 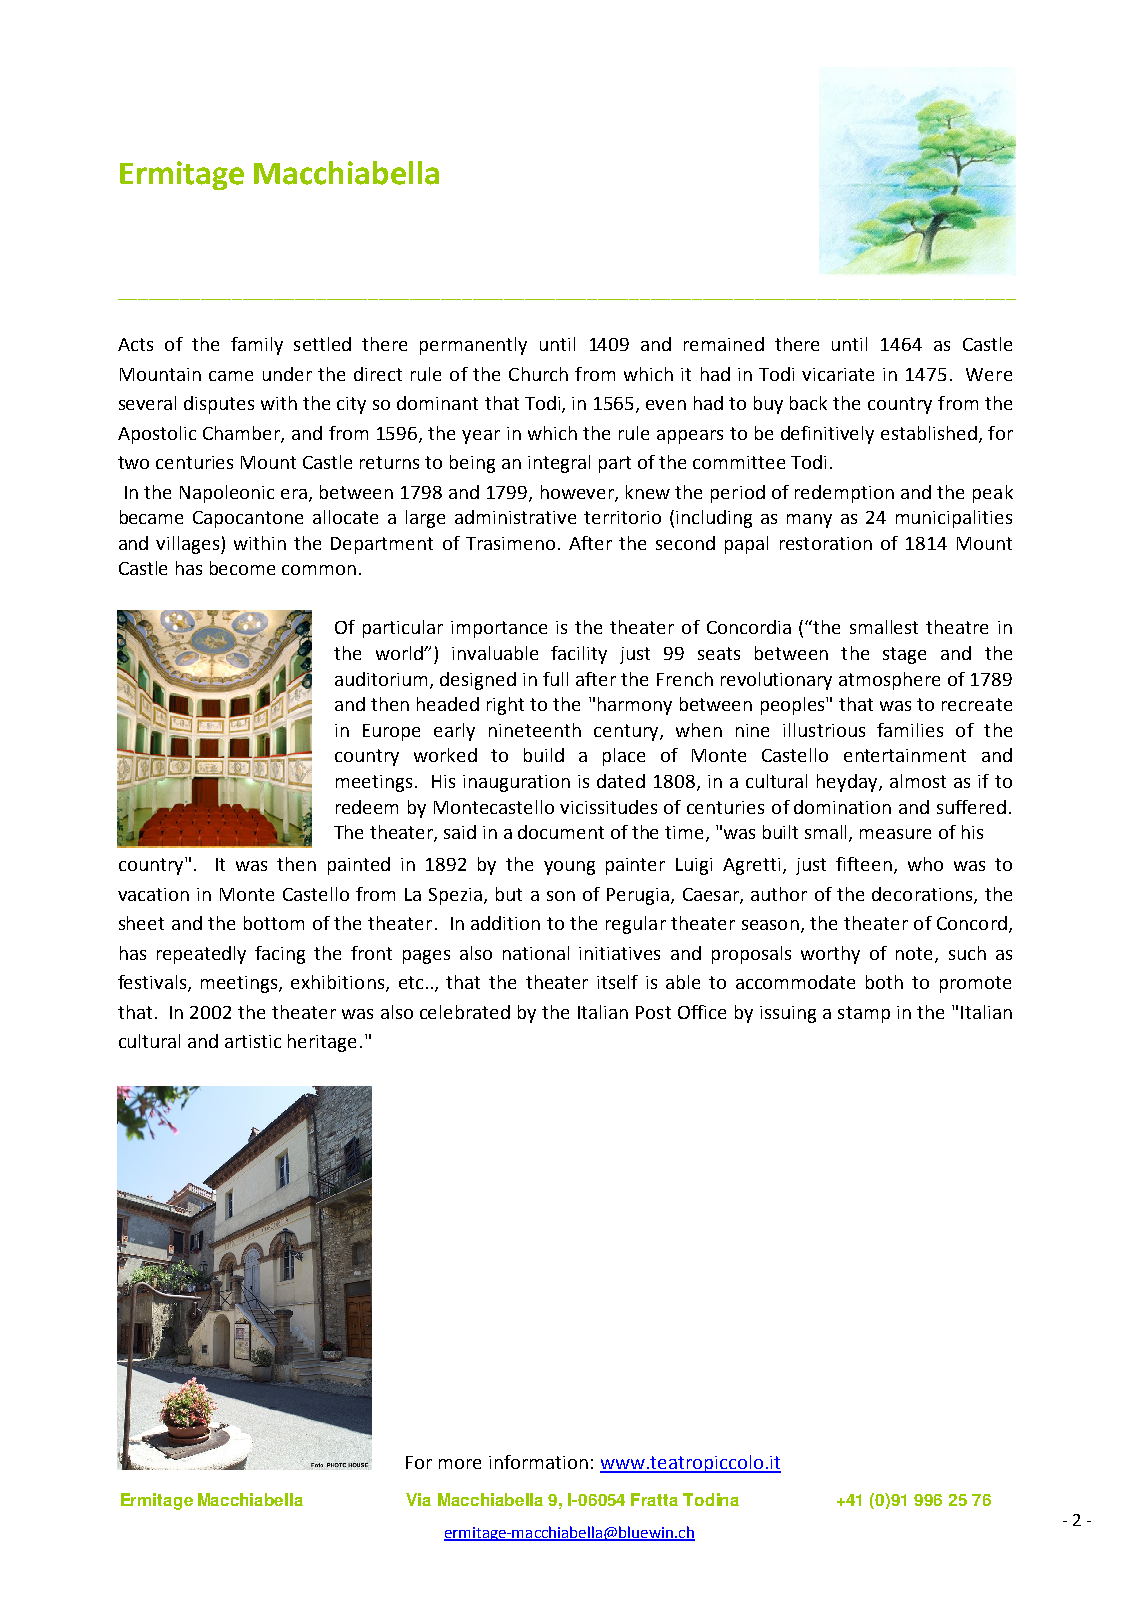 I want to click on disputes, so click(x=219, y=405).
